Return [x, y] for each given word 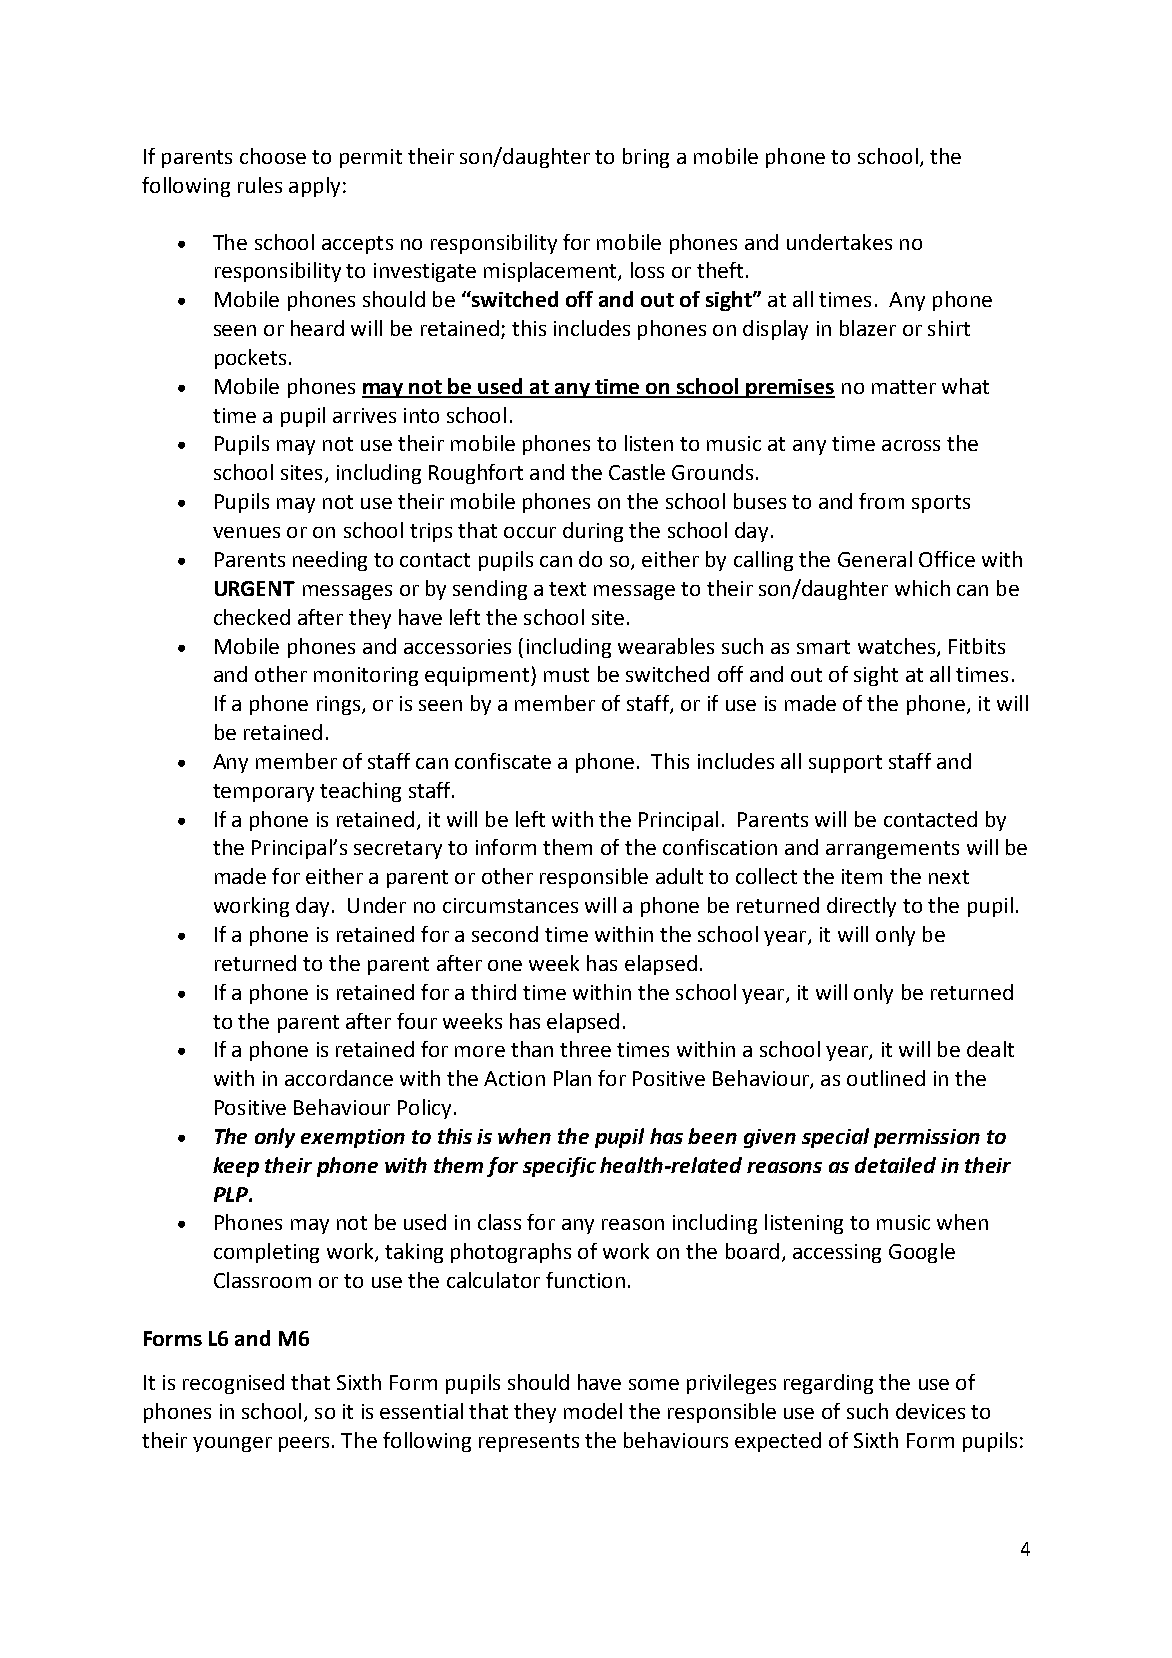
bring [646, 158]
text [567, 589]
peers [304, 1444]
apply [314, 187]
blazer [868, 328]
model [593, 1411]
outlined [886, 1078]
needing [330, 561]
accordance [339, 1078]
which [922, 588]
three [585, 1049]
